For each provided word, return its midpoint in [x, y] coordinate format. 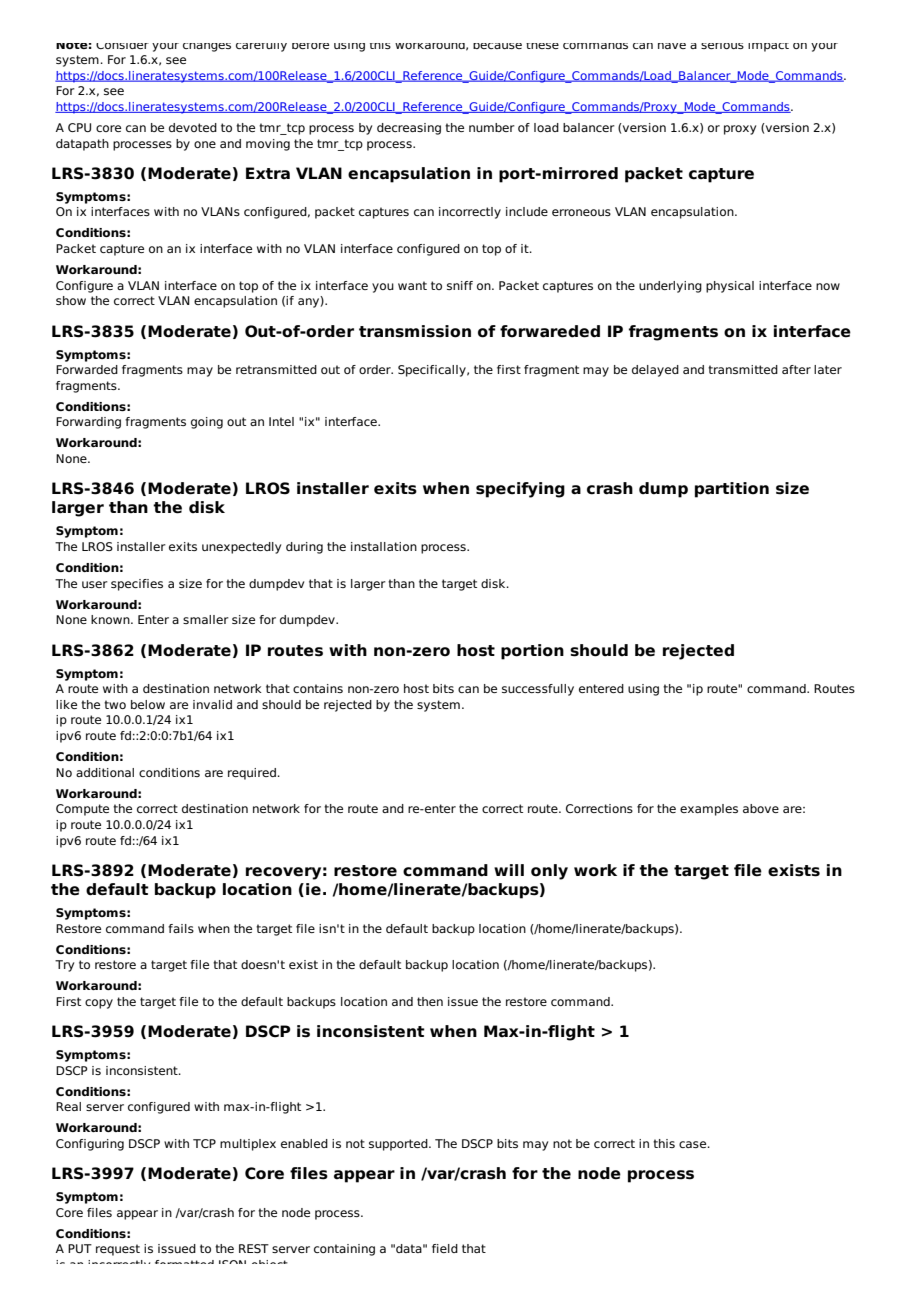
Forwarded [87, 369]
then [430, 1001]
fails [181, 928]
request [118, 1250]
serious [722, 46]
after [796, 369]
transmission [415, 331]
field [445, 1248]
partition [732, 490]
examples [709, 810]
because [497, 46]
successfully [538, 690]
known [111, 619]
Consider [122, 46]
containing [344, 1250]
